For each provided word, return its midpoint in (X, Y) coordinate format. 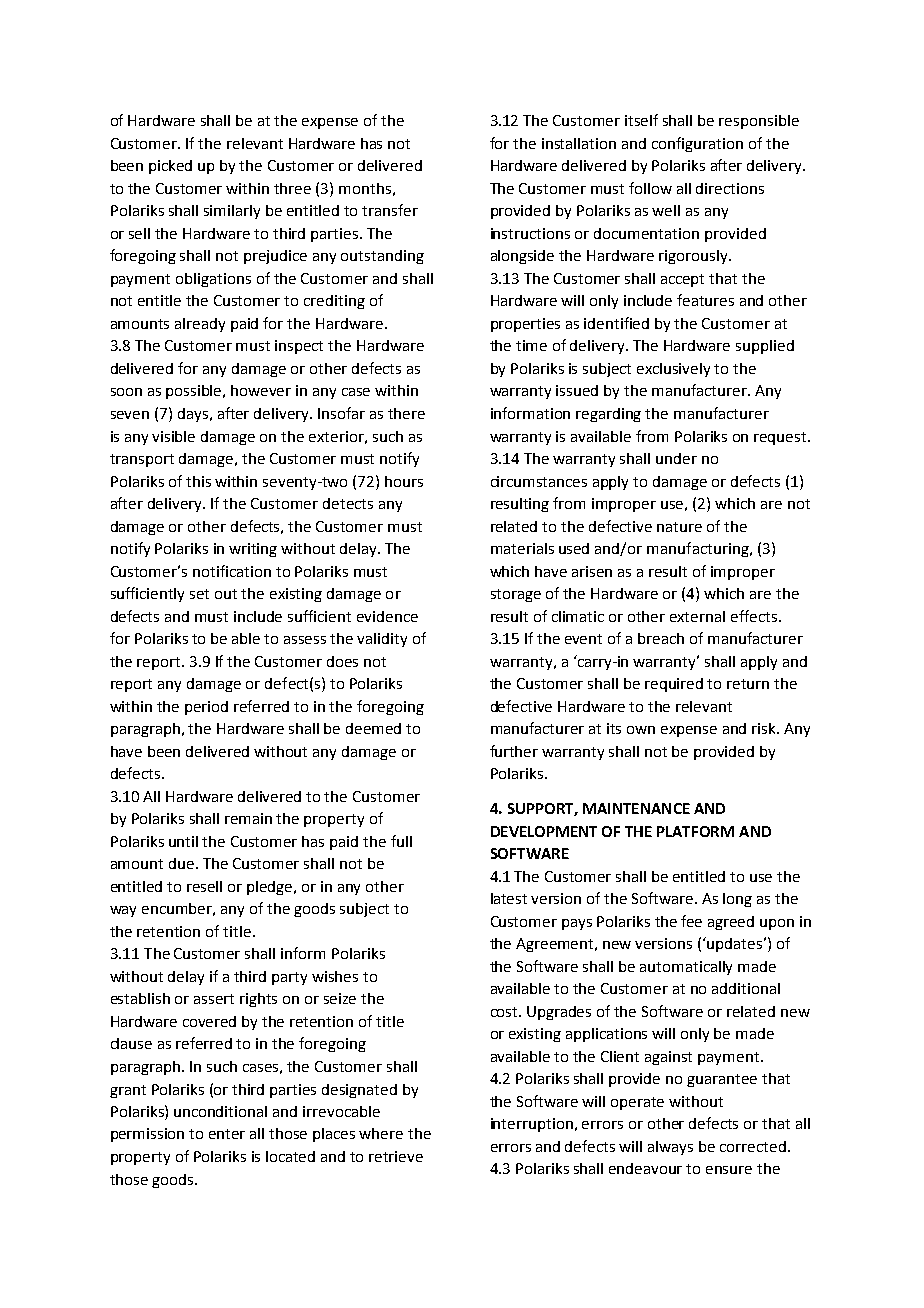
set (199, 594)
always (670, 1148)
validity (382, 640)
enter (227, 1134)
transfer (390, 210)
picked (170, 167)
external (697, 616)
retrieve (396, 1156)
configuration (697, 144)
